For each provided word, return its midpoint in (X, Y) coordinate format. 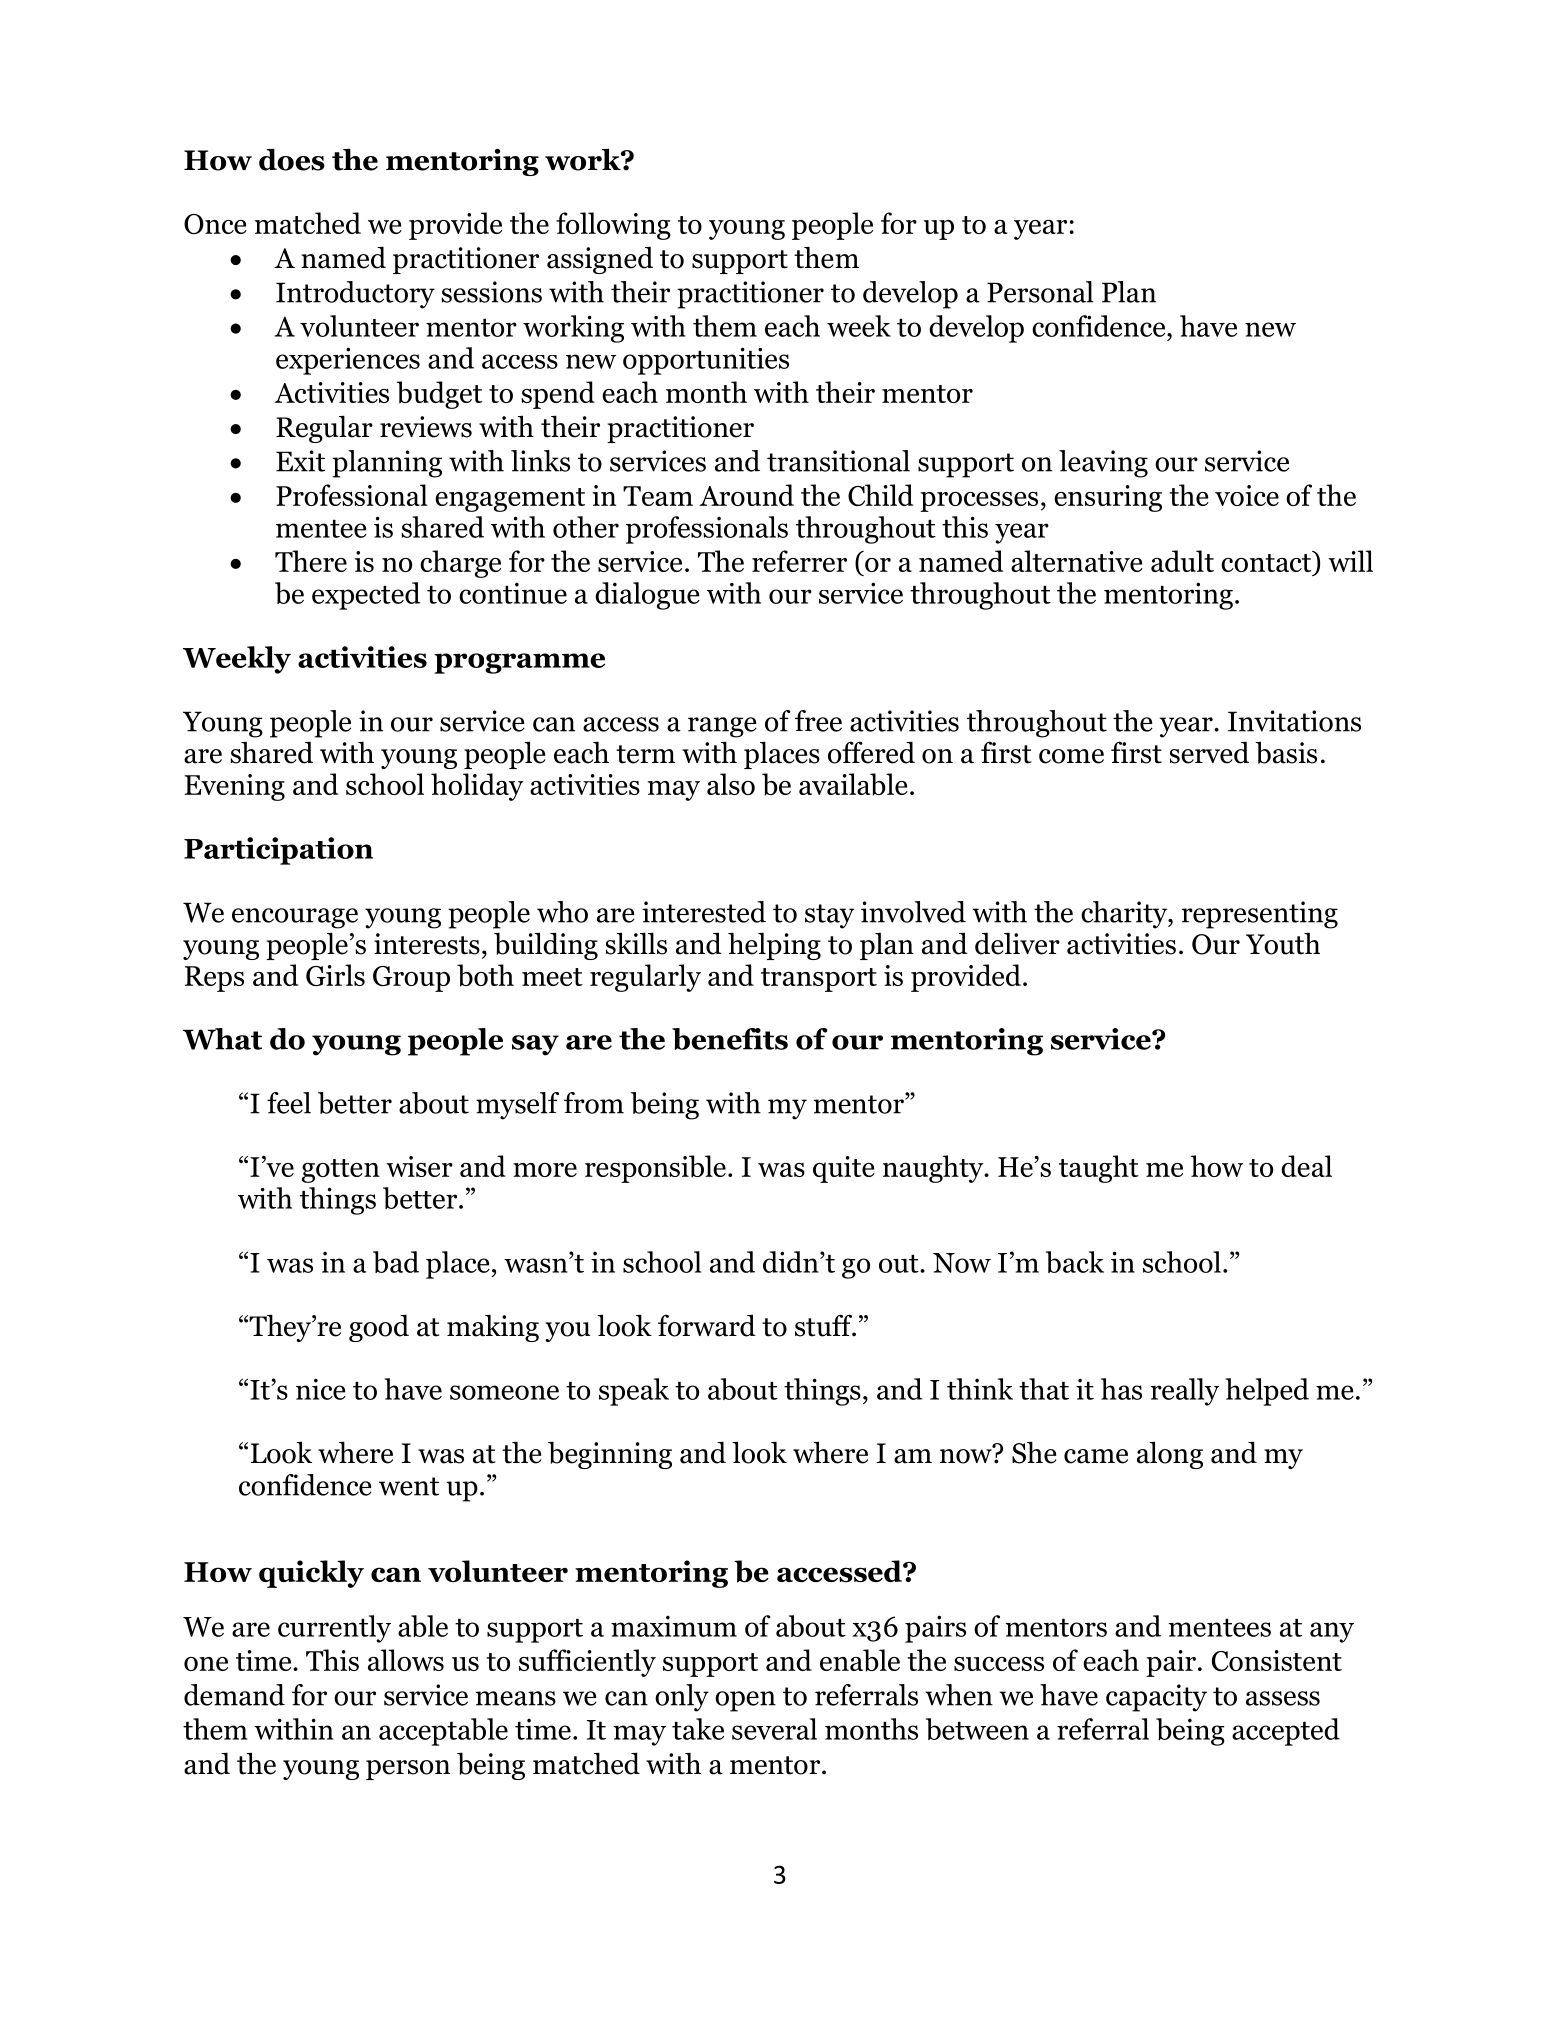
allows (406, 1660)
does (292, 159)
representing (1260, 915)
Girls (335, 975)
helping (774, 946)
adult (1182, 561)
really (1185, 1392)
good (379, 1328)
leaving (1103, 464)
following (613, 226)
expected (366, 596)
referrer (799, 561)
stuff (825, 1325)
